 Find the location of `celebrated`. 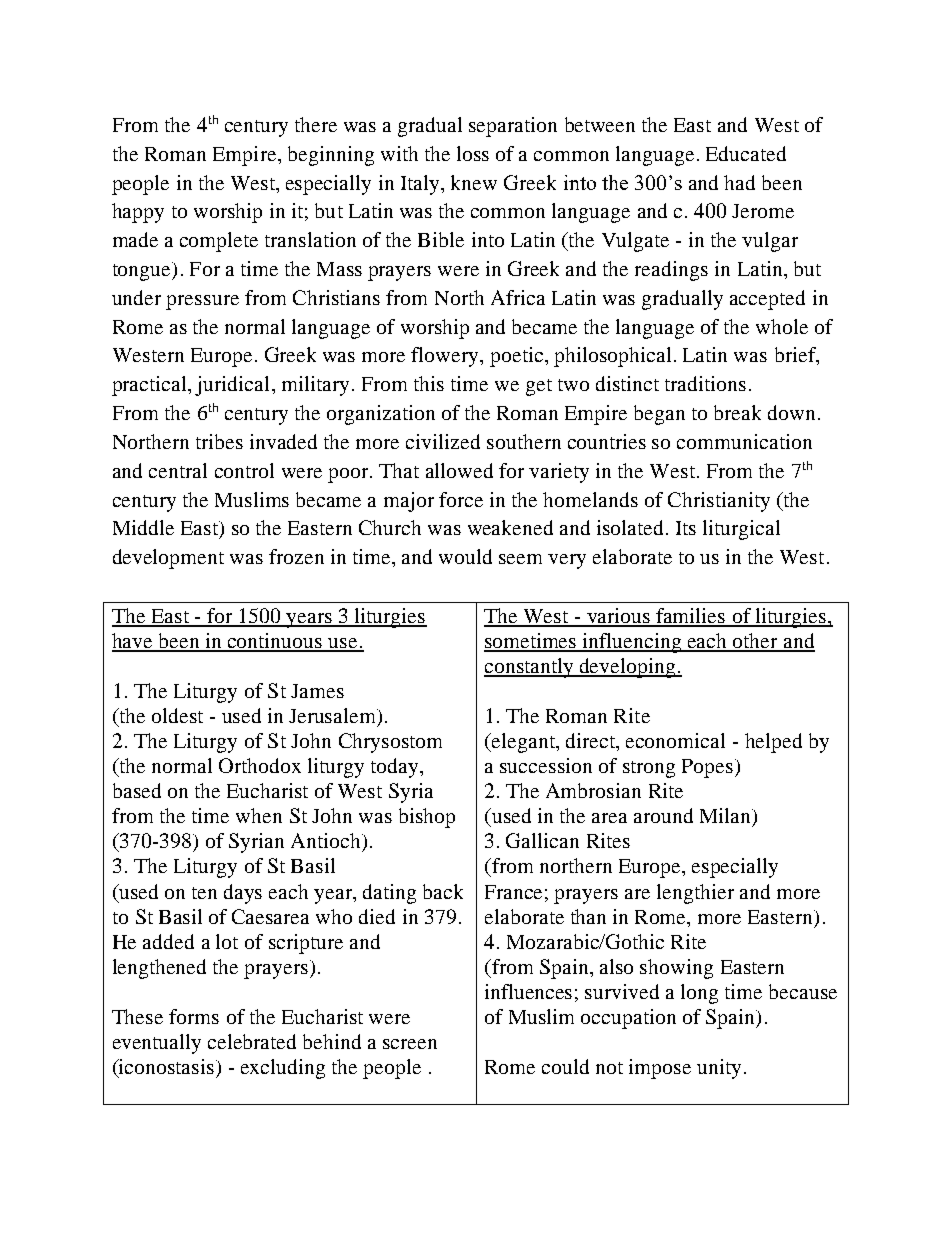

celebrated is located at coordinates (252, 1041).
